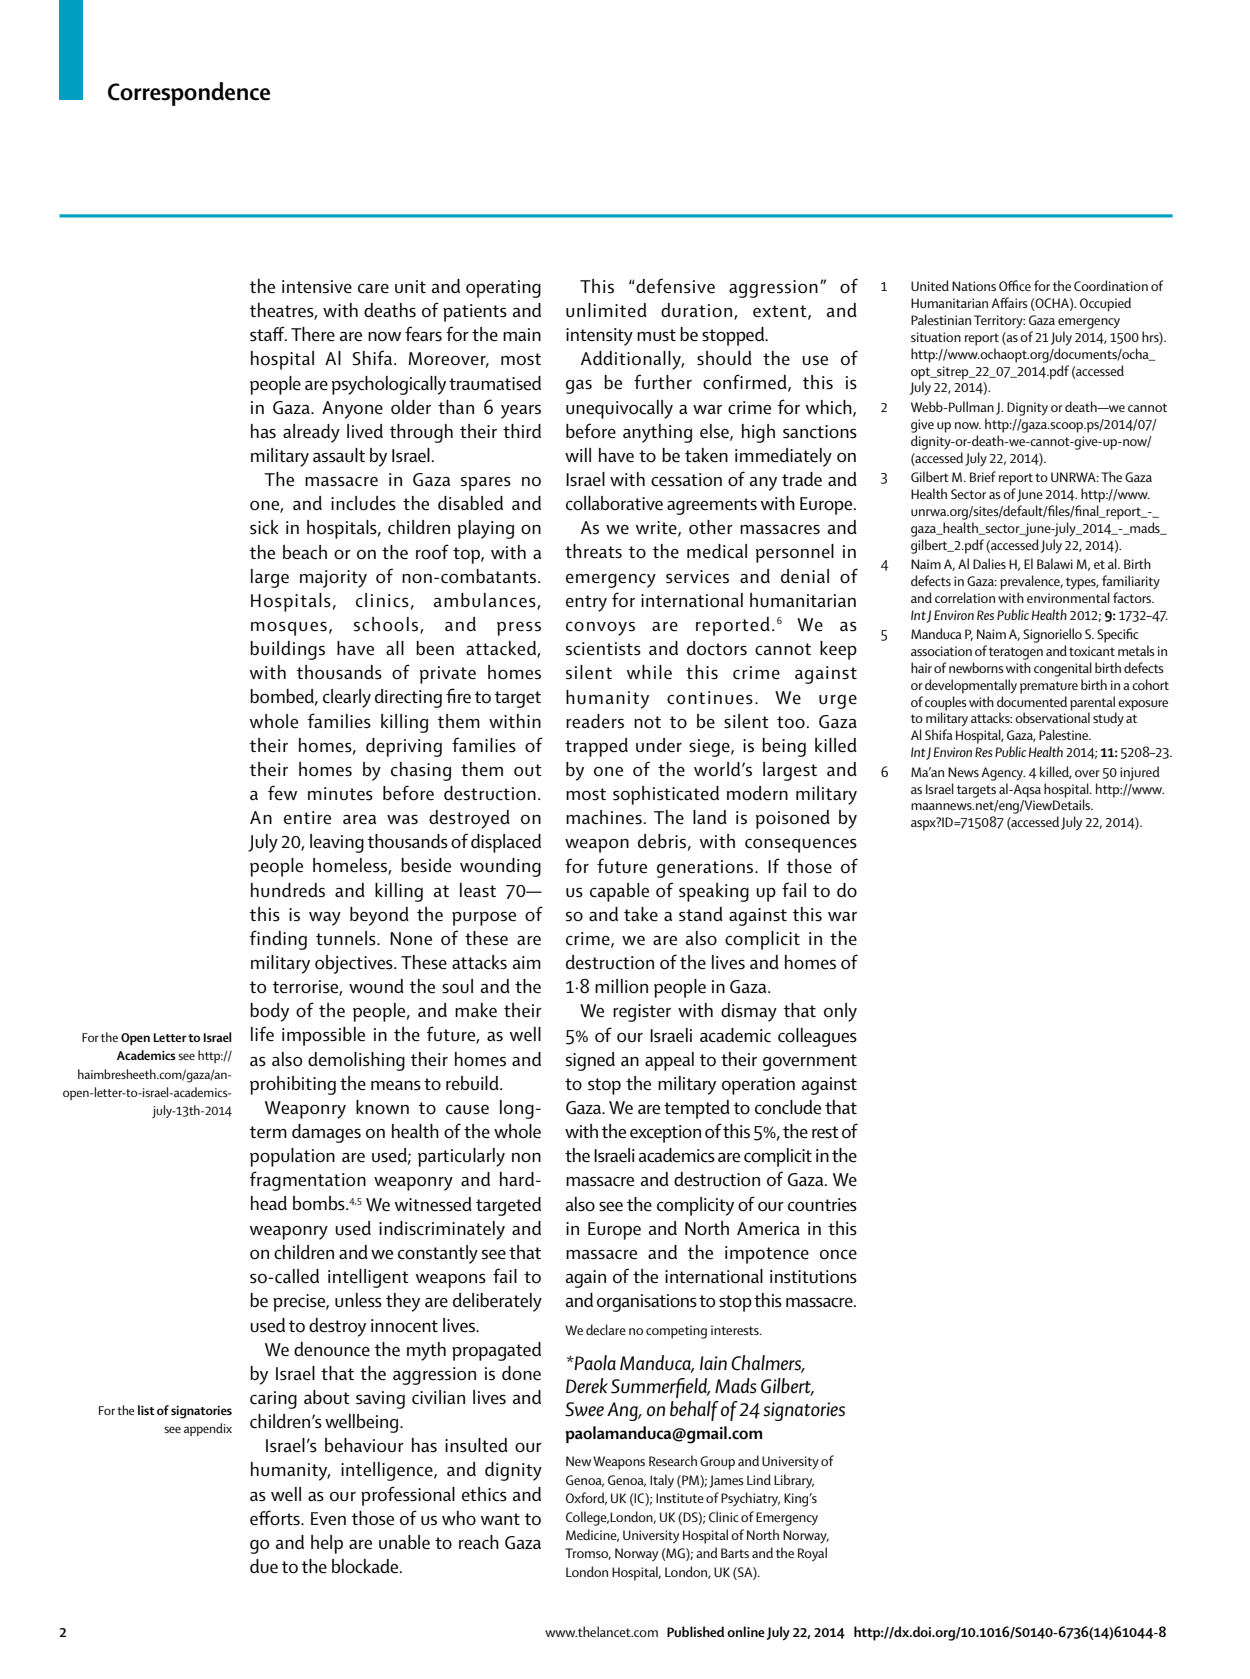 This document has height=1679, width=1250. I want to click on Royal, so click(812, 1554).
